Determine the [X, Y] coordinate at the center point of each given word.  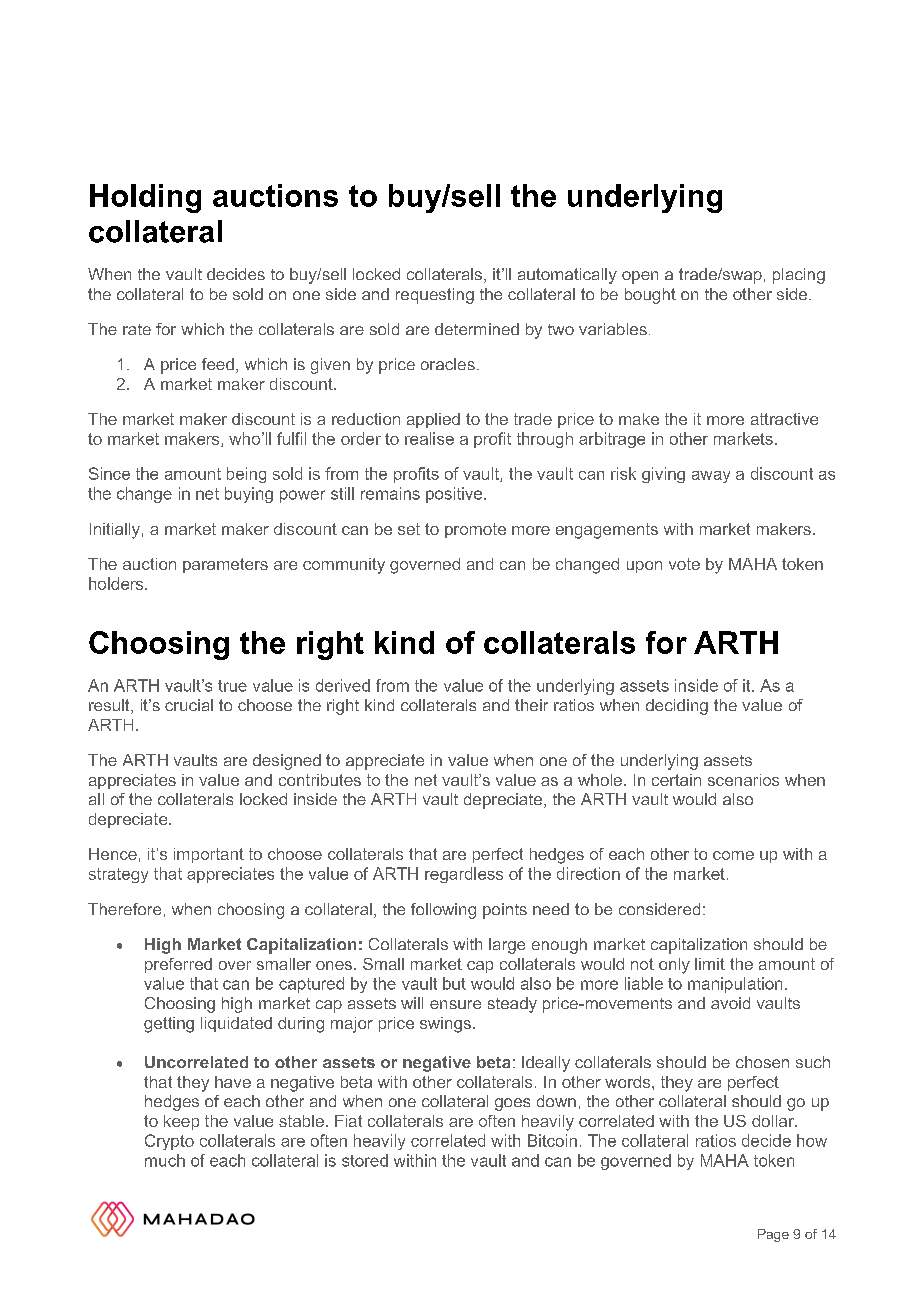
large [507, 946]
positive [455, 495]
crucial [189, 705]
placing [799, 276]
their [531, 705]
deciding [677, 707]
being [246, 475]
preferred [178, 965]
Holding [145, 198]
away [711, 477]
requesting [435, 296]
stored [365, 1160]
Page [773, 1235]
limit [710, 964]
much [165, 1160]
